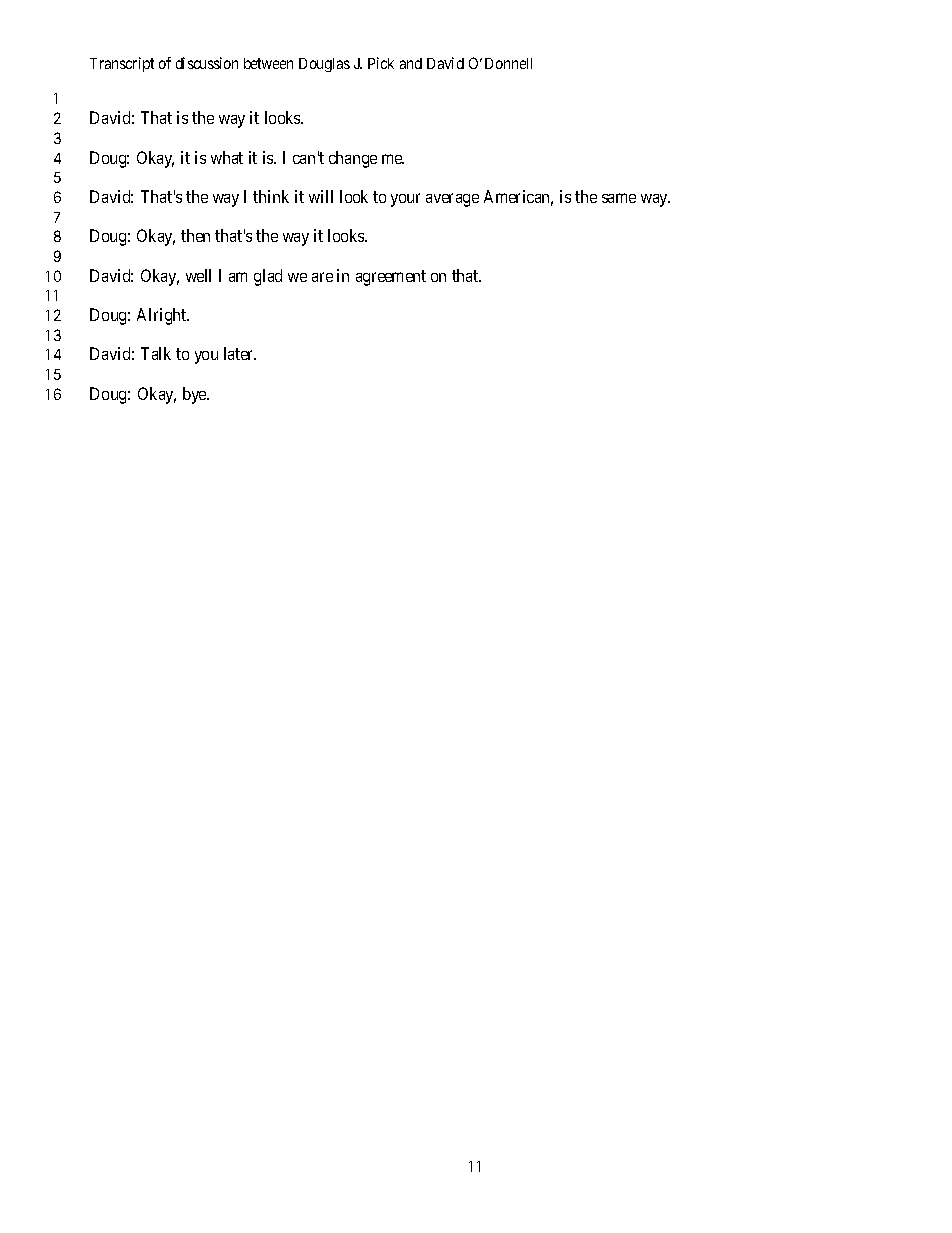 Image resolution: width=952 pixels, height=1233 pixels. Describe the element at coordinates (240, 353) in the page. I see `later` at that location.
